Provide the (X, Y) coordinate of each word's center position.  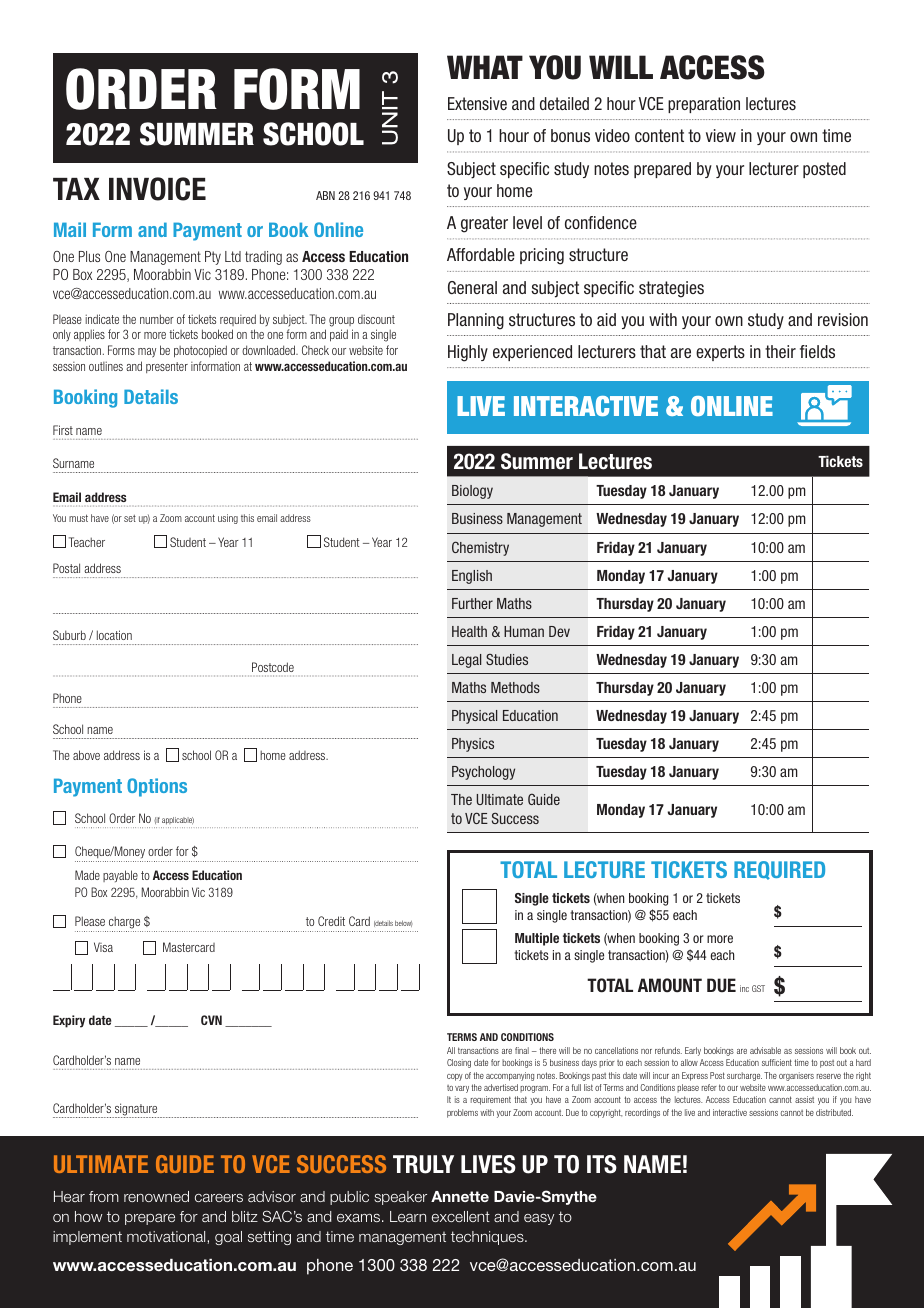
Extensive (477, 104)
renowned (156, 1196)
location (114, 635)
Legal (466, 661)
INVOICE (157, 189)
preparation (704, 105)
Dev (559, 631)
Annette (460, 1196)
